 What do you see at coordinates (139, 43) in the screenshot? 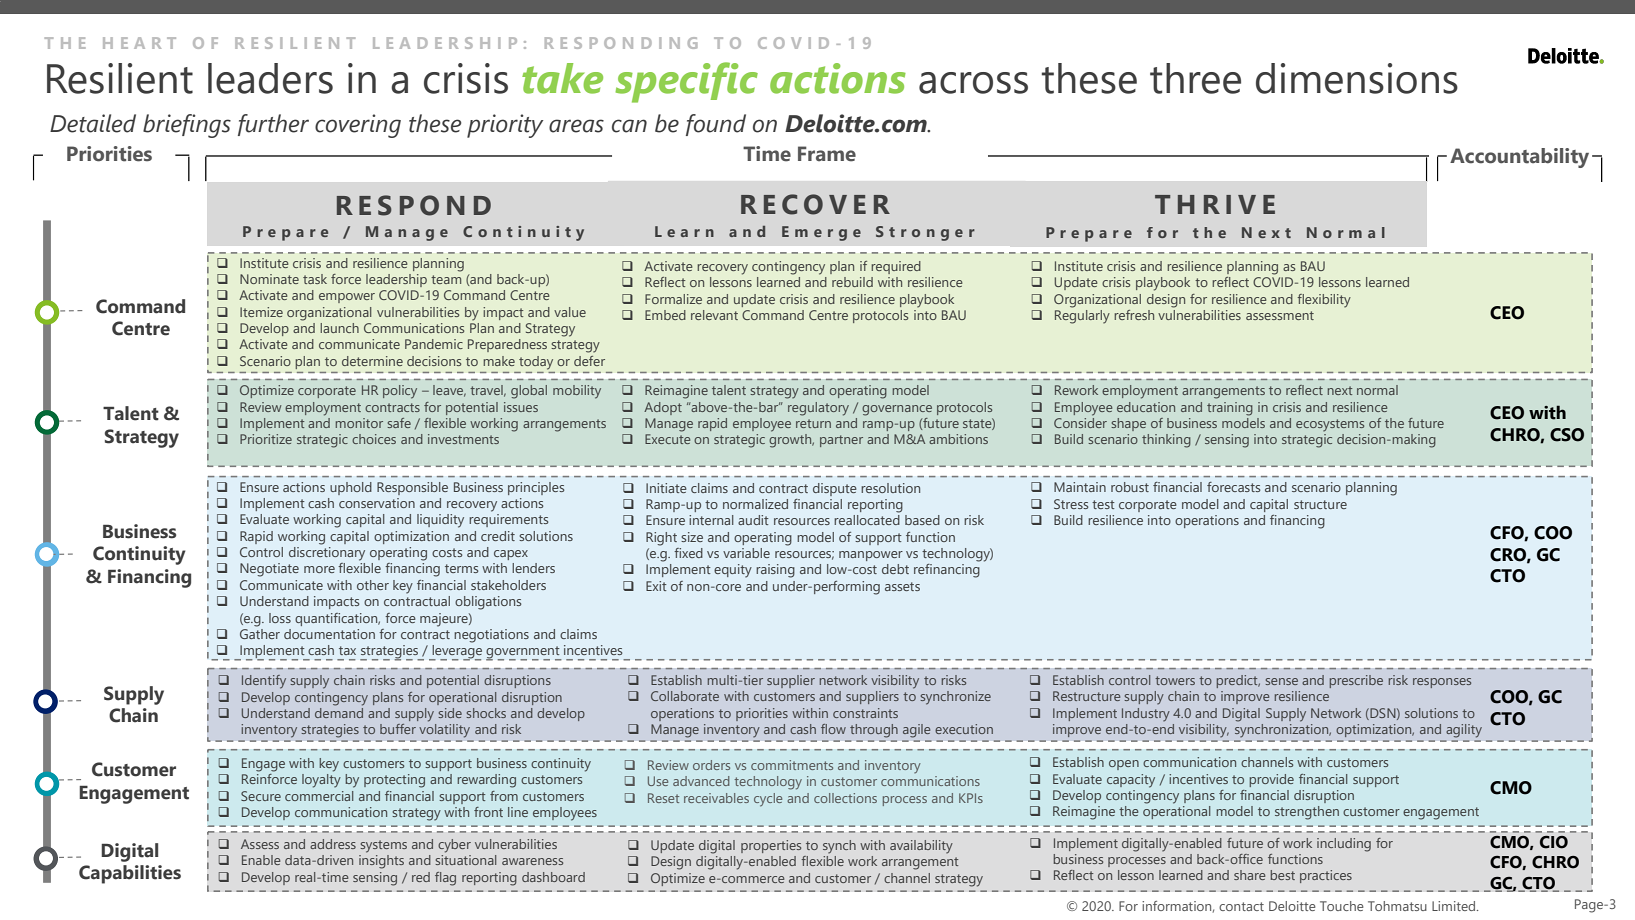
I see `HEART` at bounding box center [139, 43].
